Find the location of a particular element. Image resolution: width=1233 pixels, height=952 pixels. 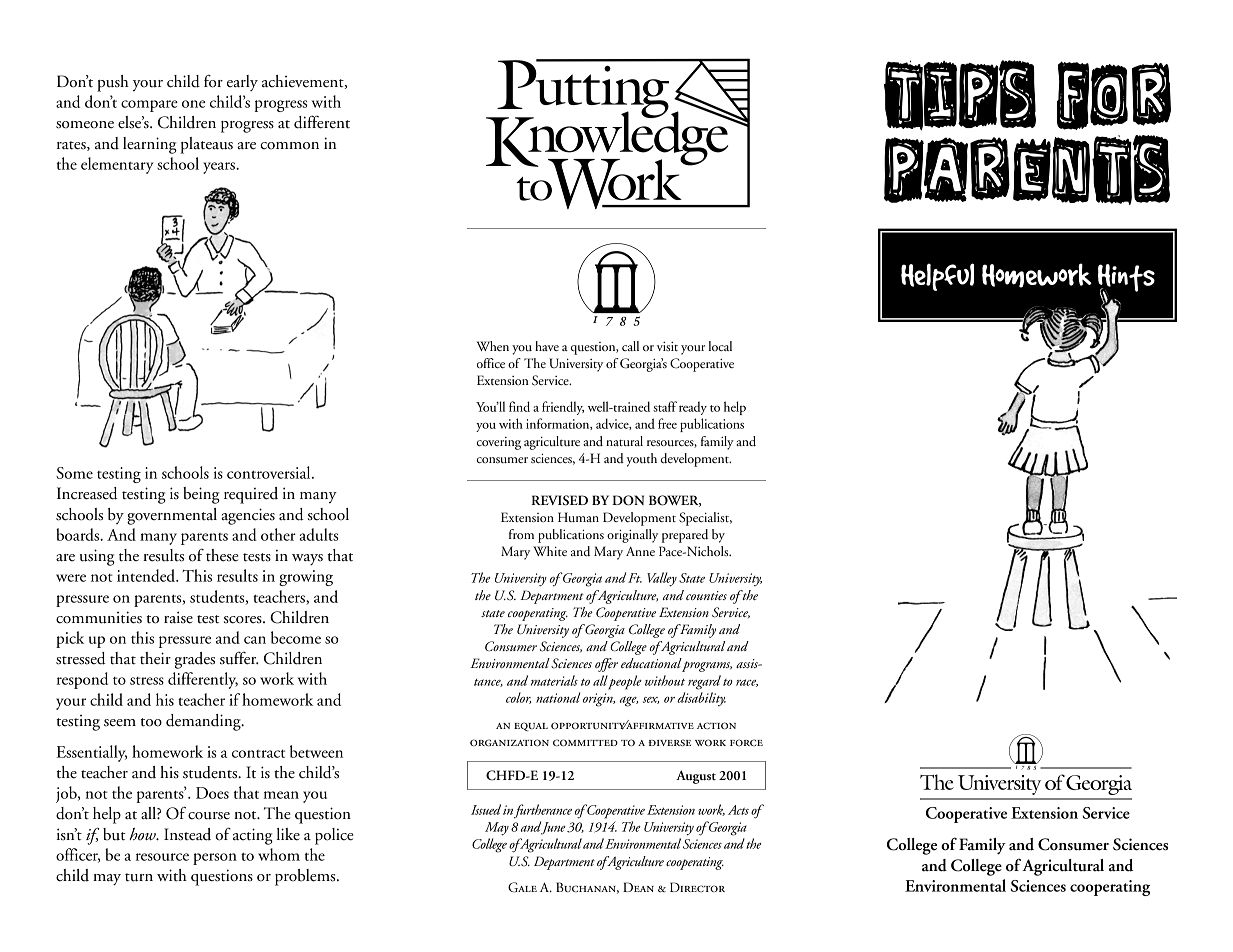

Hints is located at coordinates (1126, 279).
